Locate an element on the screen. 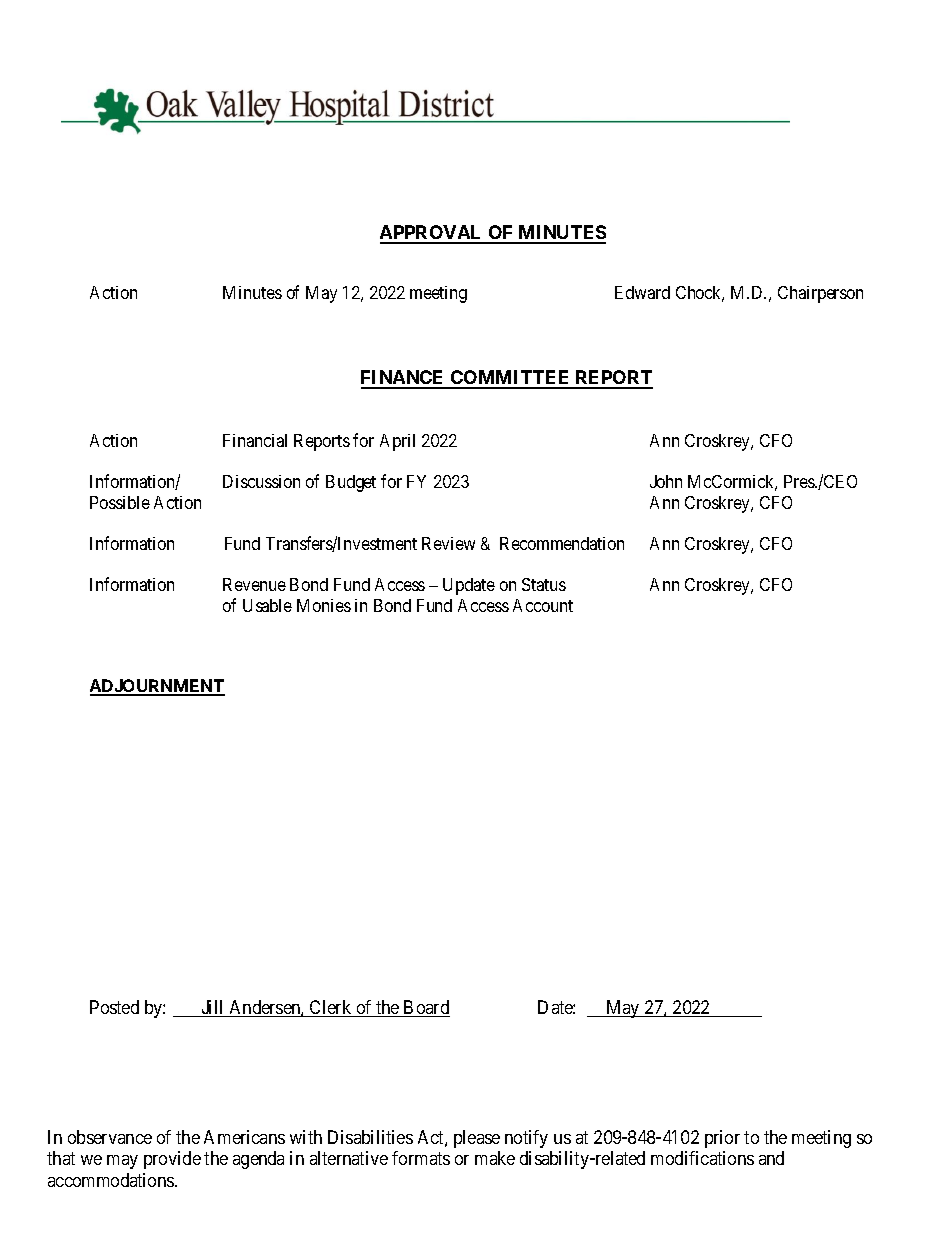  Possible is located at coordinates (120, 502).
